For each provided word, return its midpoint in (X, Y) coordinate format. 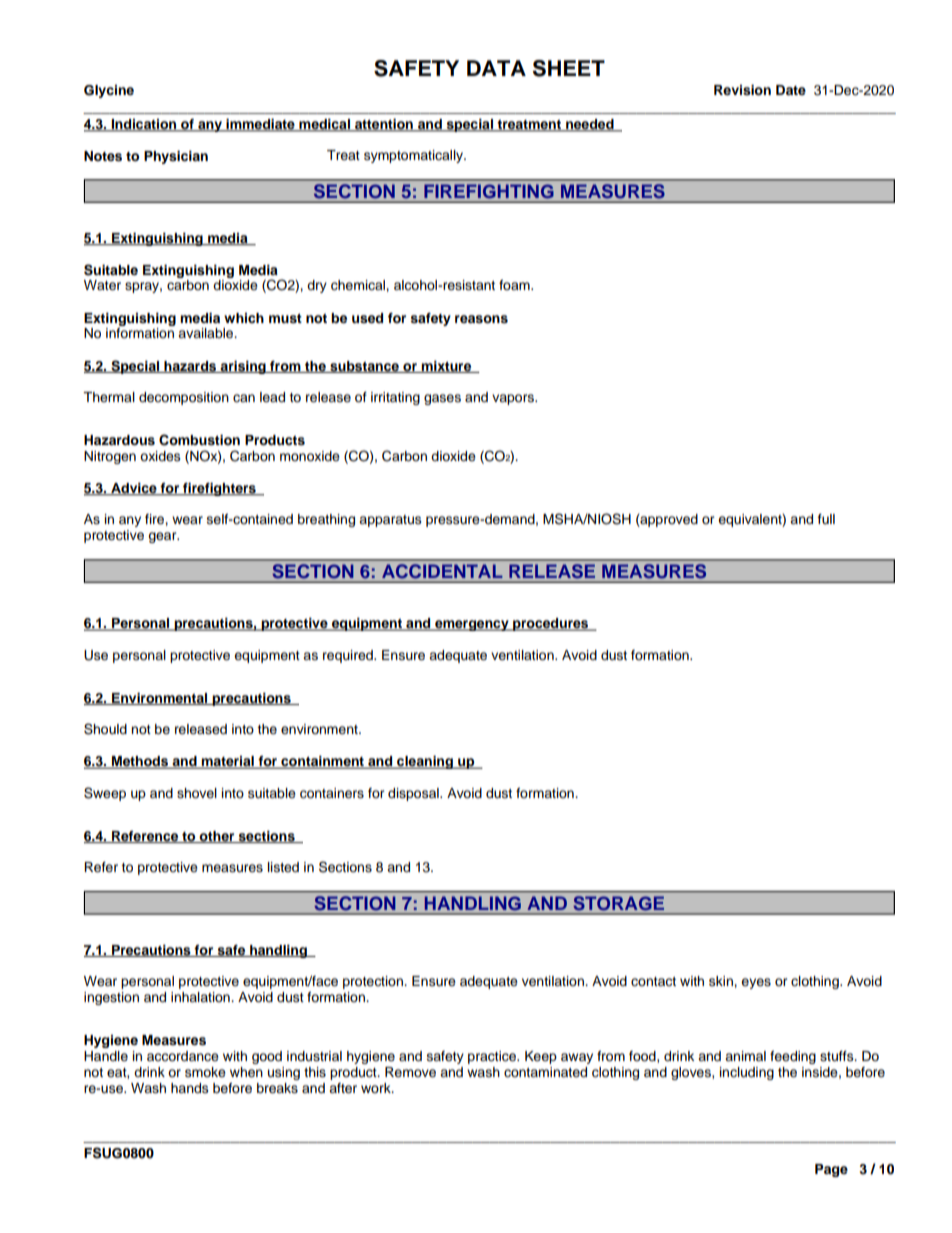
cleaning (425, 762)
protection (374, 982)
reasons (481, 319)
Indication (144, 125)
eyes (756, 983)
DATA (496, 68)
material (228, 762)
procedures (551, 624)
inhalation (201, 997)
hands (190, 1088)
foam (515, 285)
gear (163, 537)
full (826, 519)
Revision (742, 90)
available (207, 333)
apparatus (390, 521)
